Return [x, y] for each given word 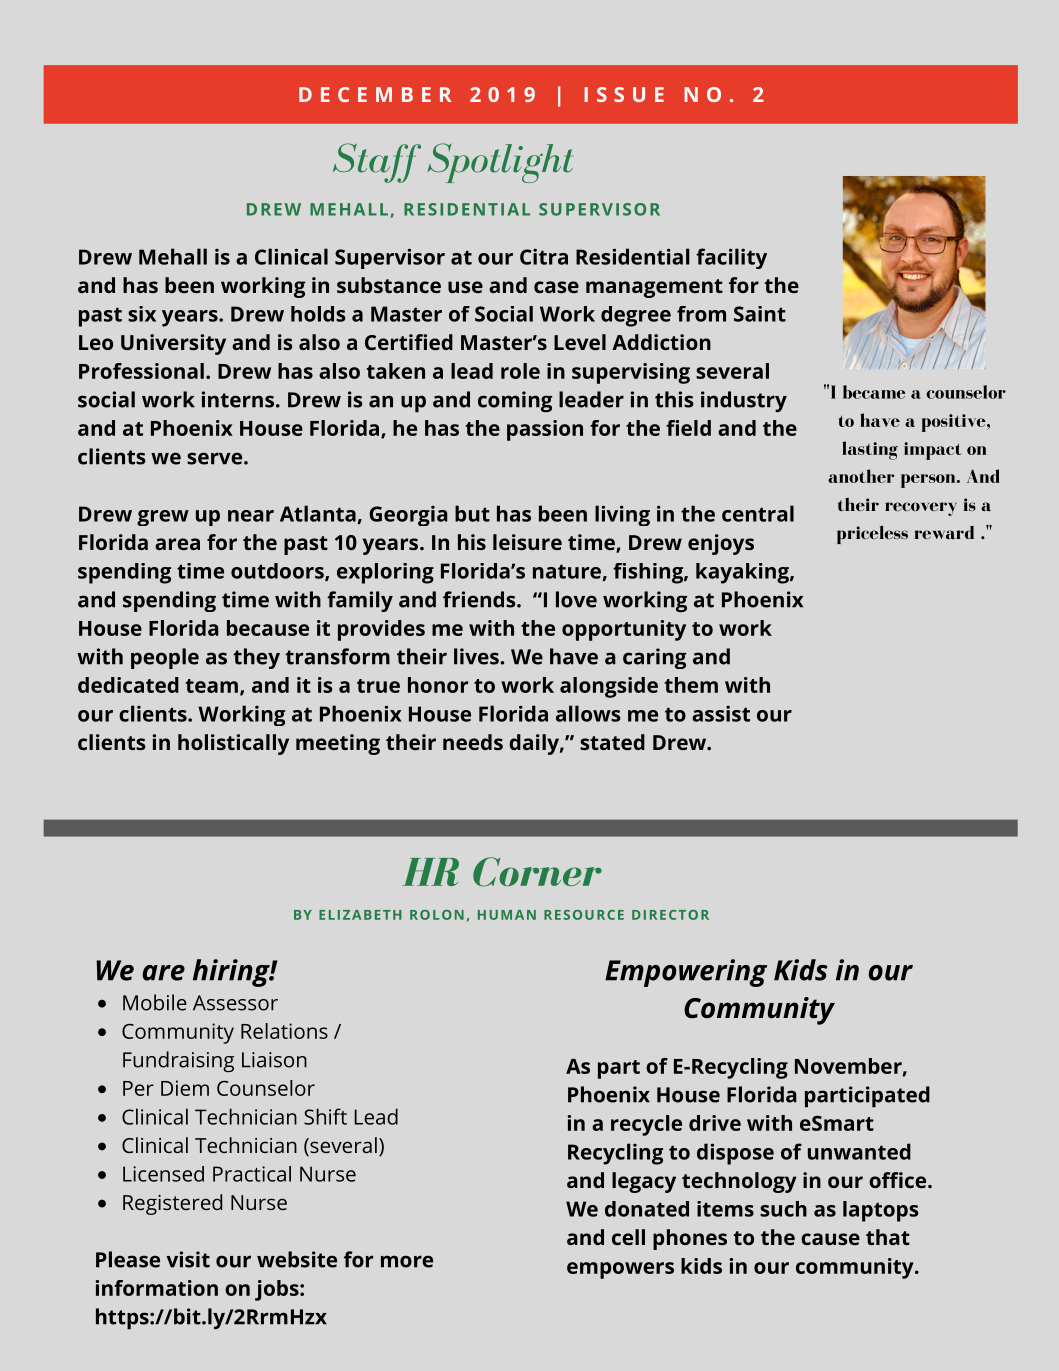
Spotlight [500, 163]
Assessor [235, 1003]
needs [473, 742]
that [888, 1237]
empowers [620, 1270]
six [142, 314]
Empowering [686, 973]
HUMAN [507, 915]
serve [214, 458]
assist [721, 713]
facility [731, 258]
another [861, 476]
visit [188, 1259]
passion [545, 430]
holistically [233, 744]
